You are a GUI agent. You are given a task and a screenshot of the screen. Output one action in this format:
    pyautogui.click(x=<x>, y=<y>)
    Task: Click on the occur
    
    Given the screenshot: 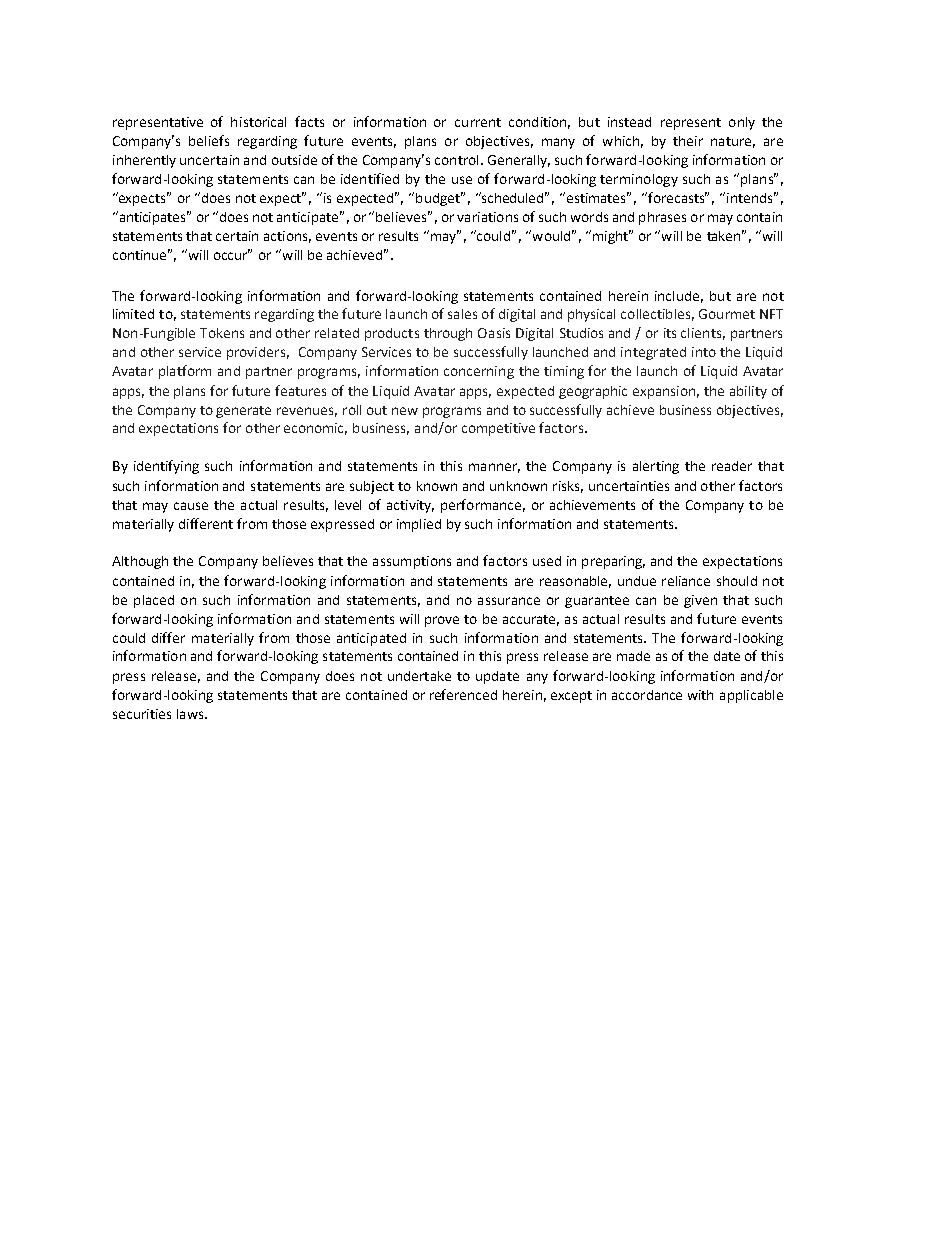 What is the action you would take?
    pyautogui.click(x=232, y=255)
